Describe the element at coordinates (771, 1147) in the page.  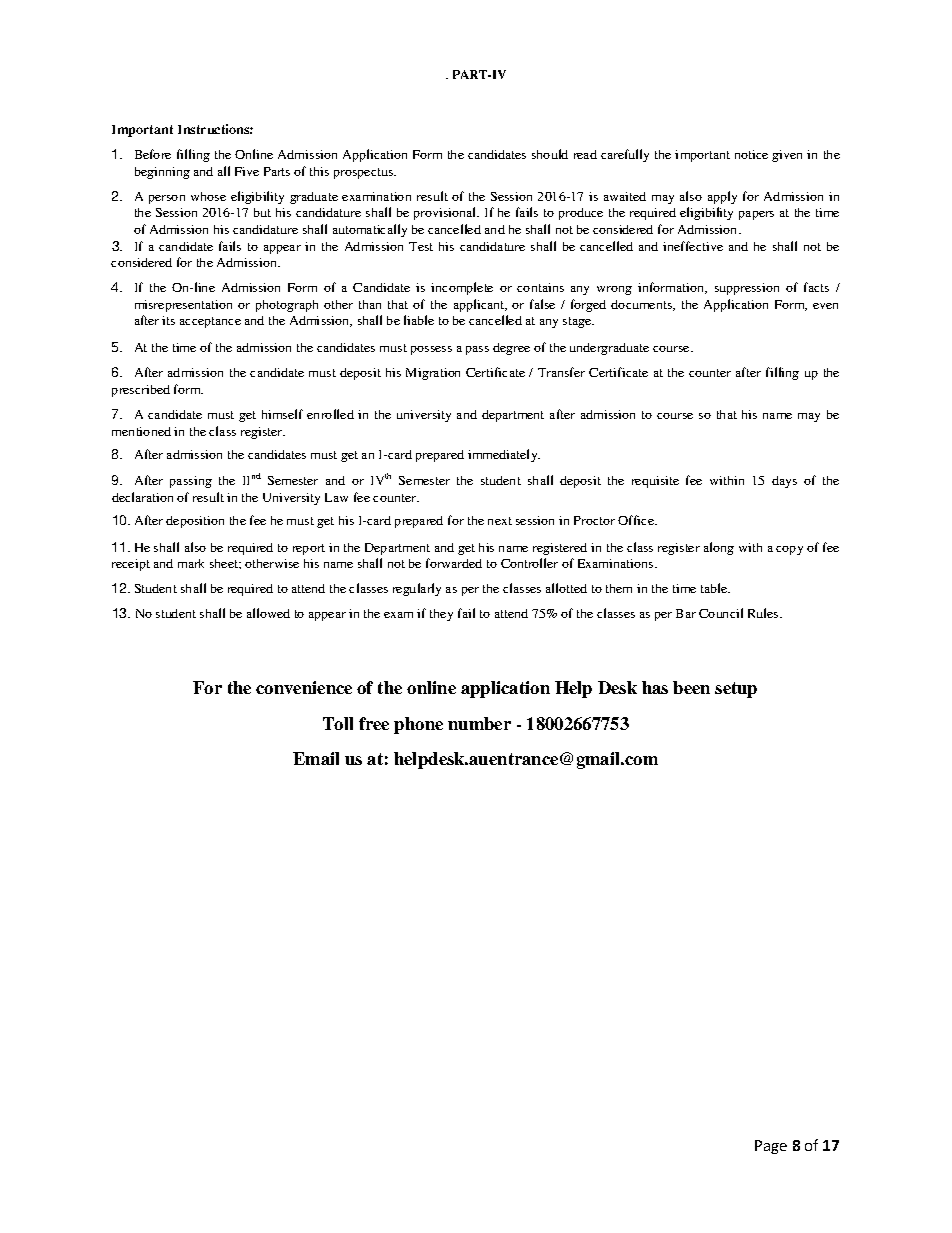
I see `Page` at that location.
